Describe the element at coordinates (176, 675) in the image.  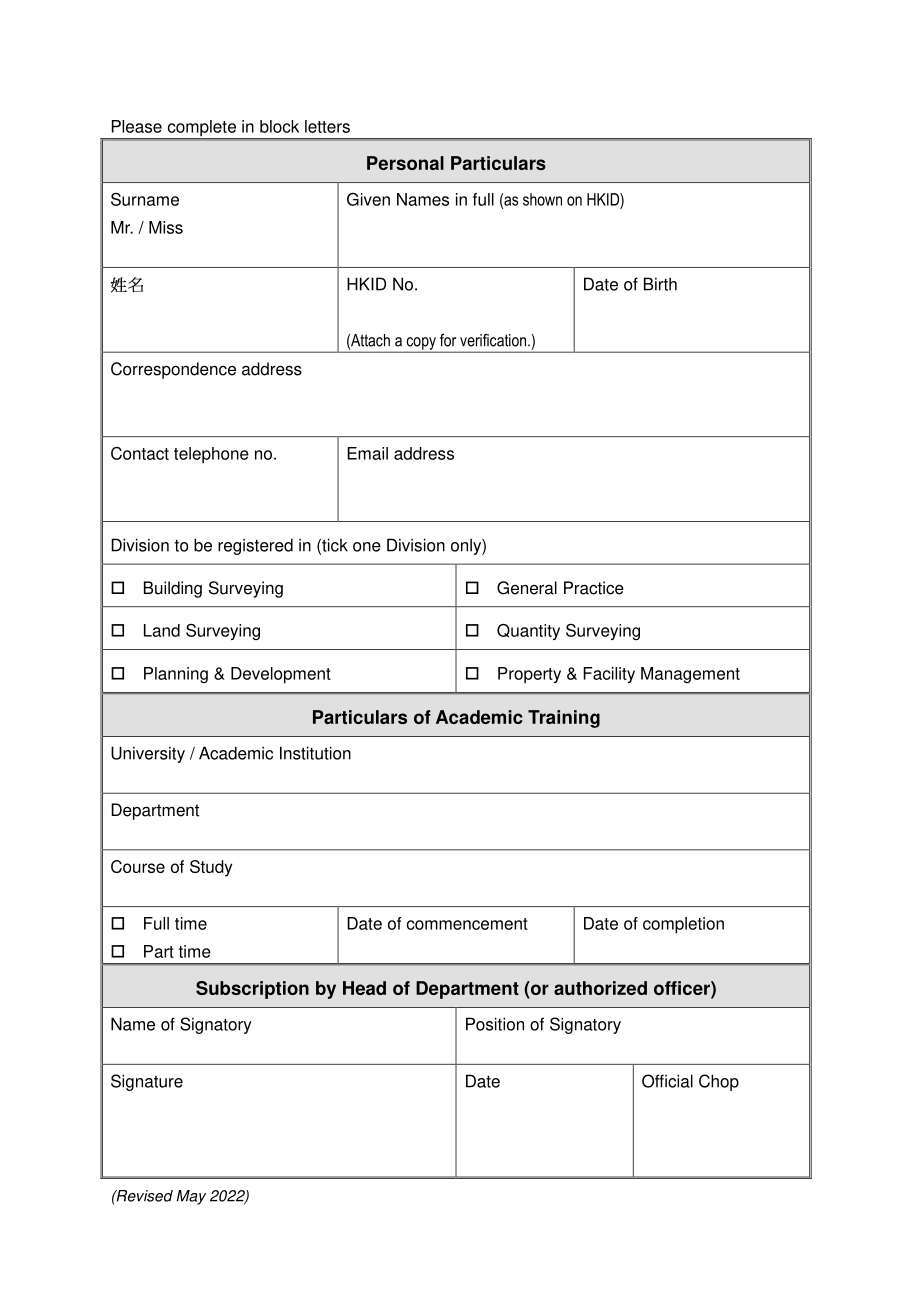
I see `Planning` at that location.
